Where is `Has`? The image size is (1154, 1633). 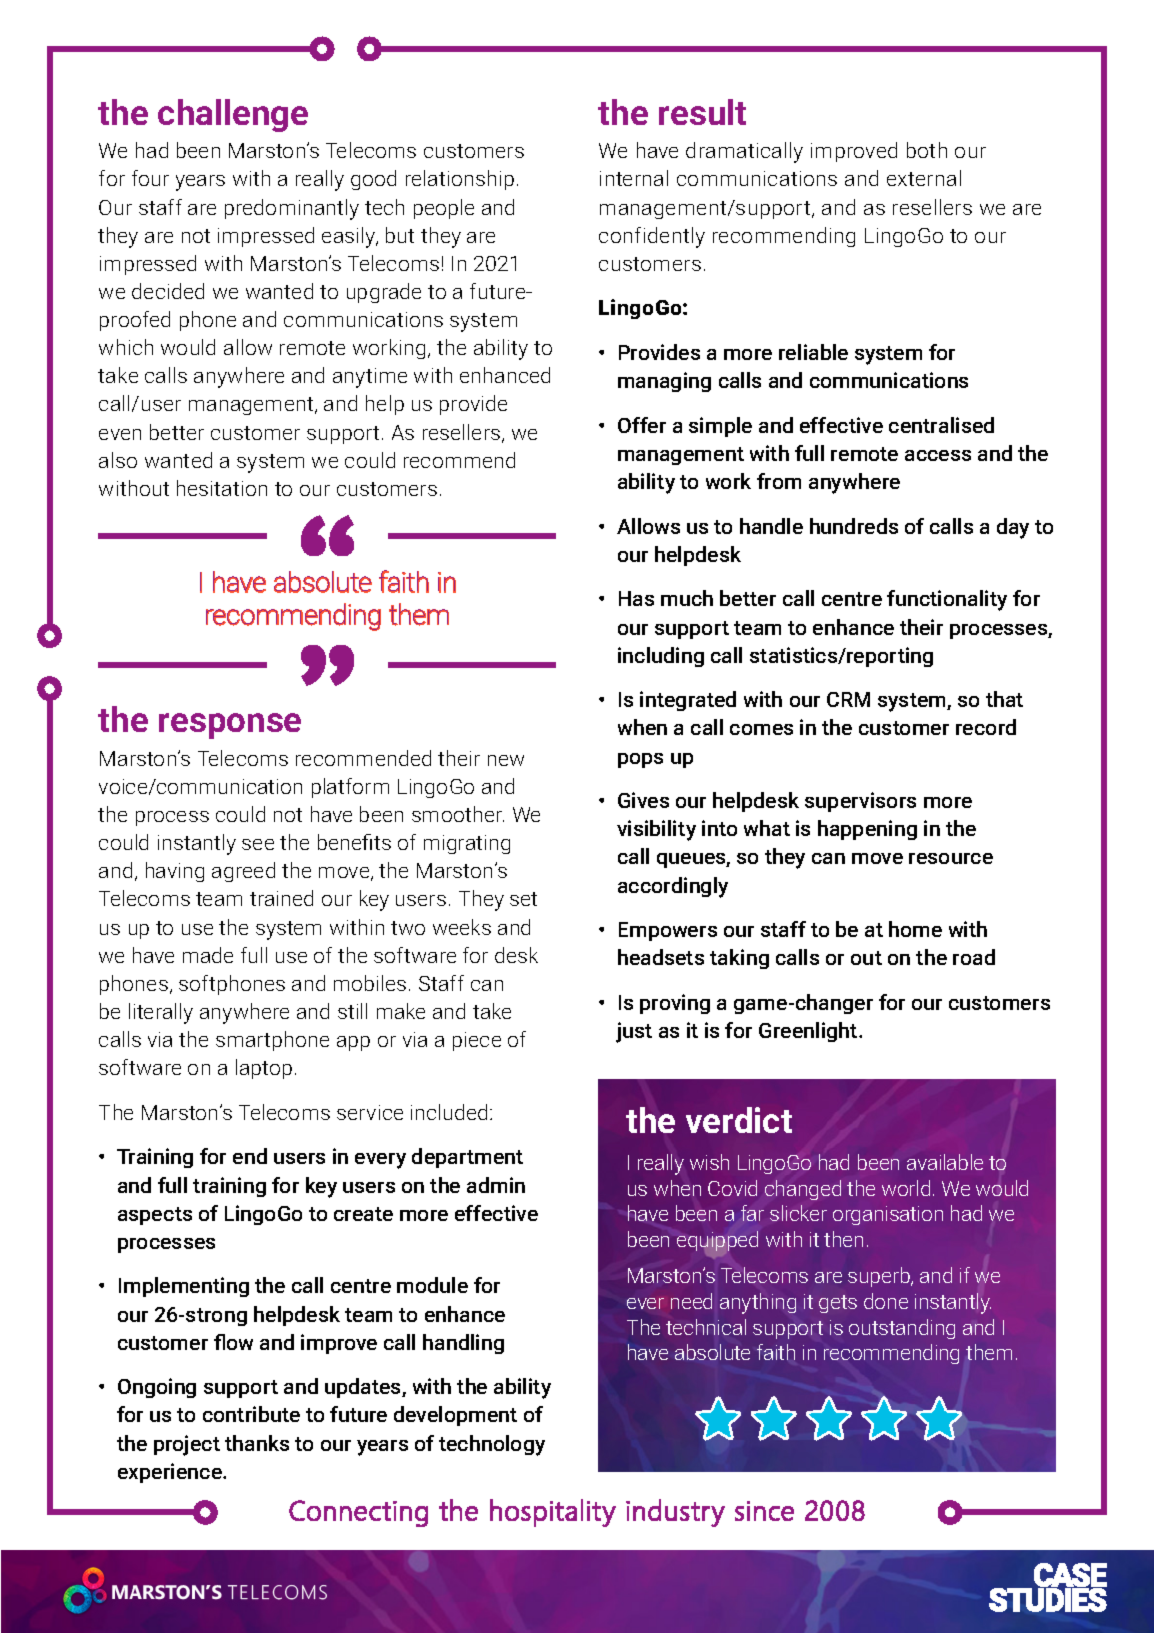
Has is located at coordinates (636, 598).
